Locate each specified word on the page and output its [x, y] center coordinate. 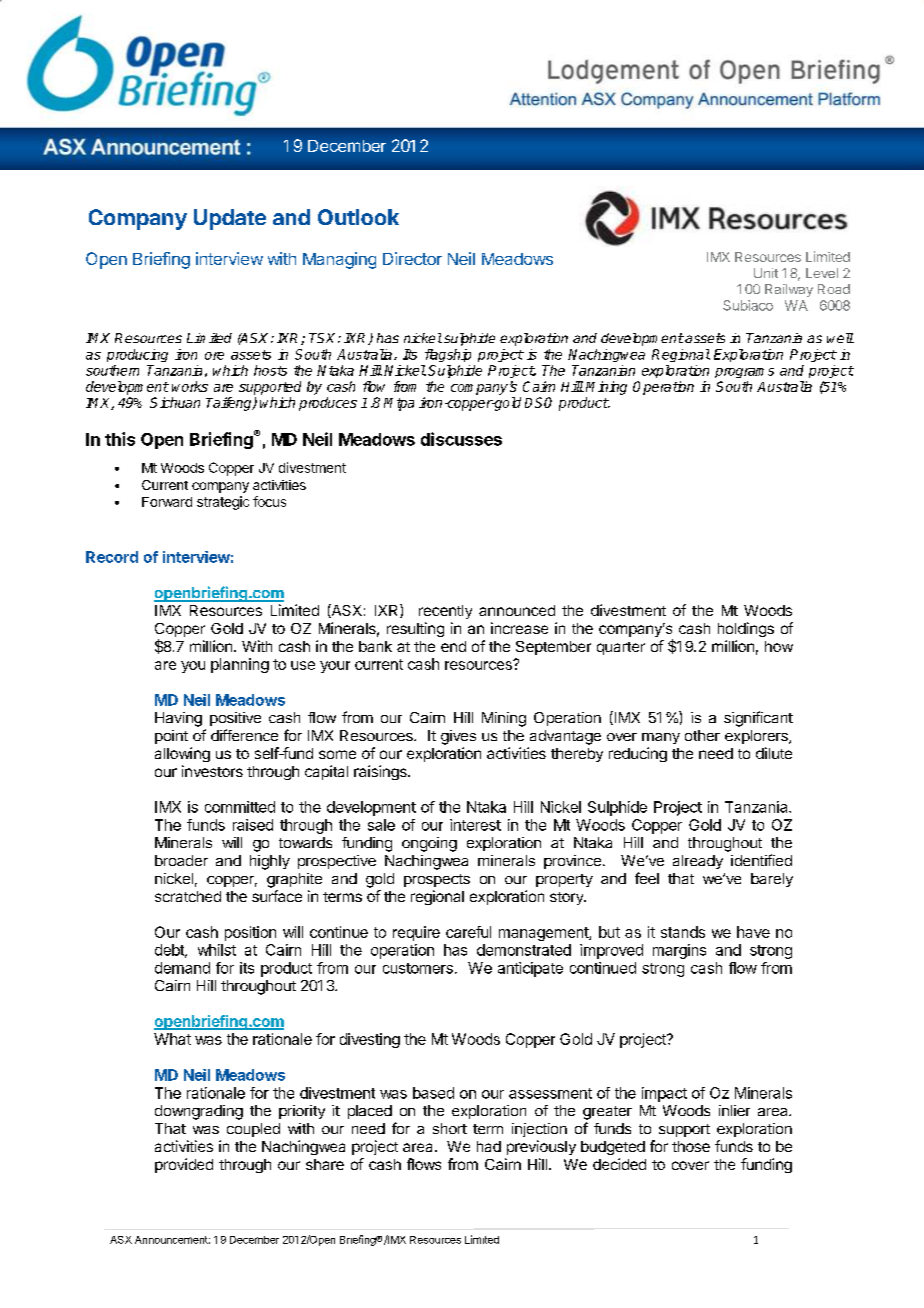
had [489, 1146]
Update [230, 219]
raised [253, 825]
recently [445, 612]
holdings [746, 629]
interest [475, 825]
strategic [223, 503]
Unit [766, 273]
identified [761, 860]
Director [412, 258]
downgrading [199, 1112]
